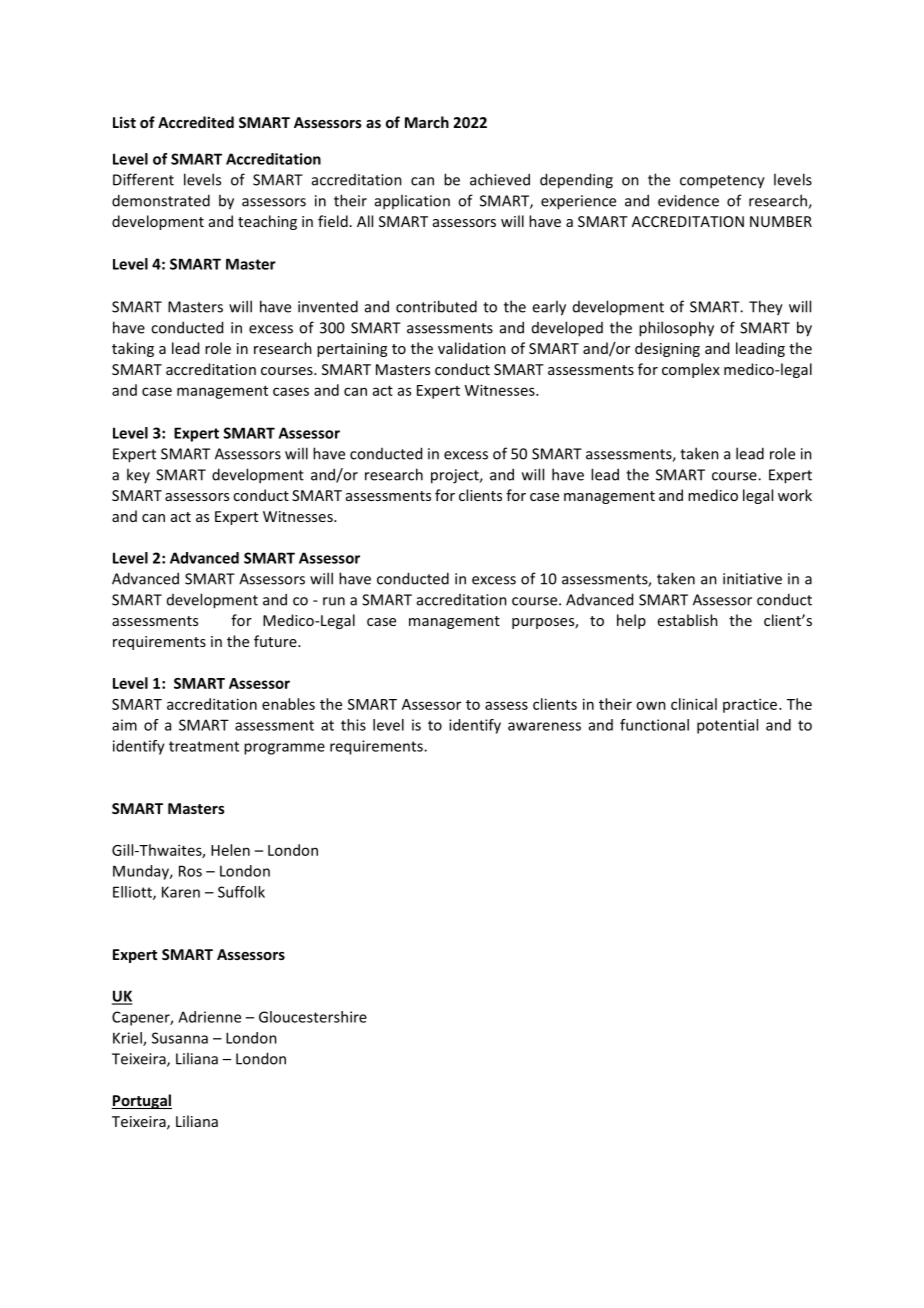  Describe the element at coordinates (688, 620) in the page. I see `establish` at that location.
